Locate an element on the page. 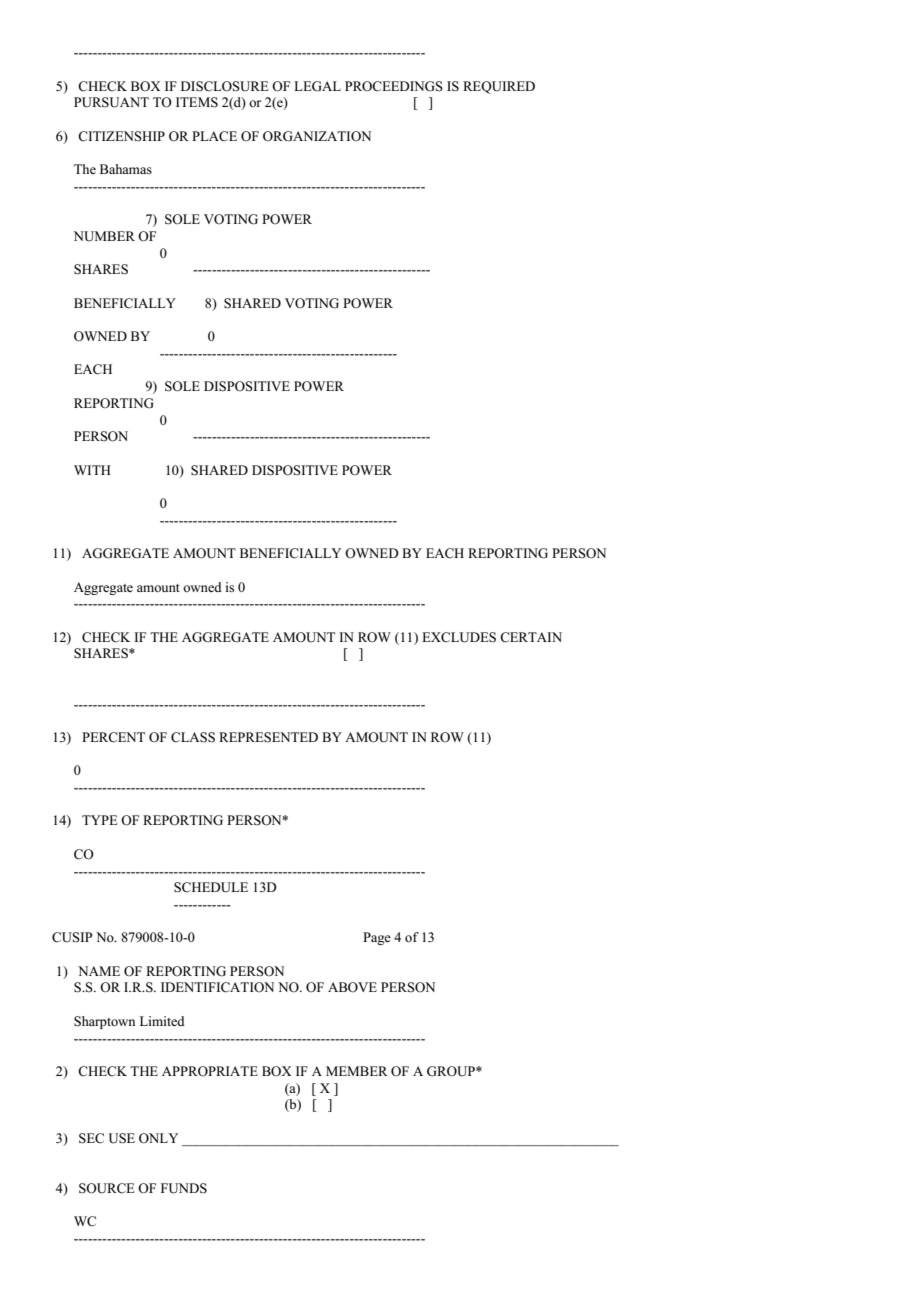 Image resolution: width=924 pixels, height=1308 pixels. EXCLUDES is located at coordinates (459, 637).
